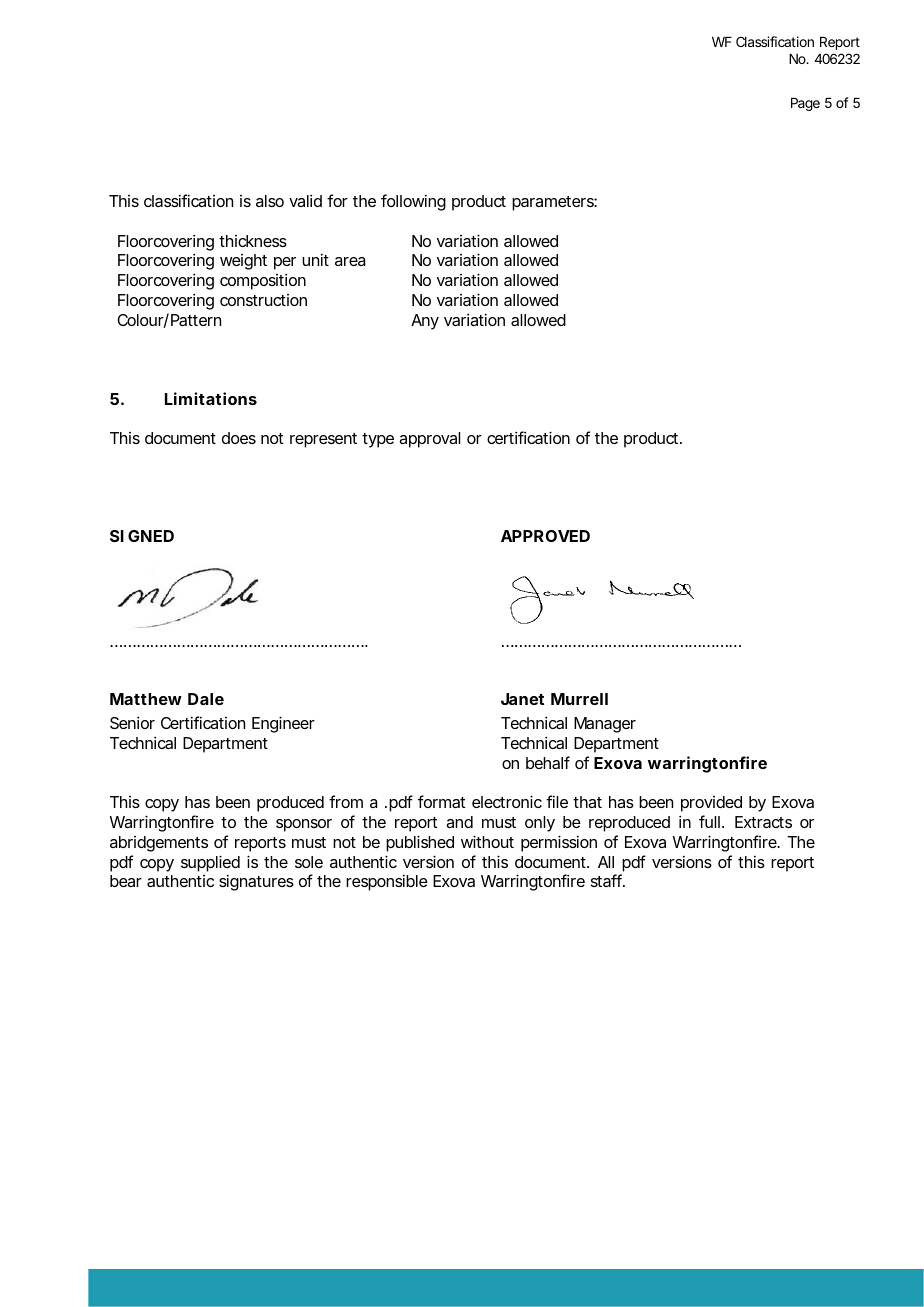  I want to click on following, so click(413, 202).
